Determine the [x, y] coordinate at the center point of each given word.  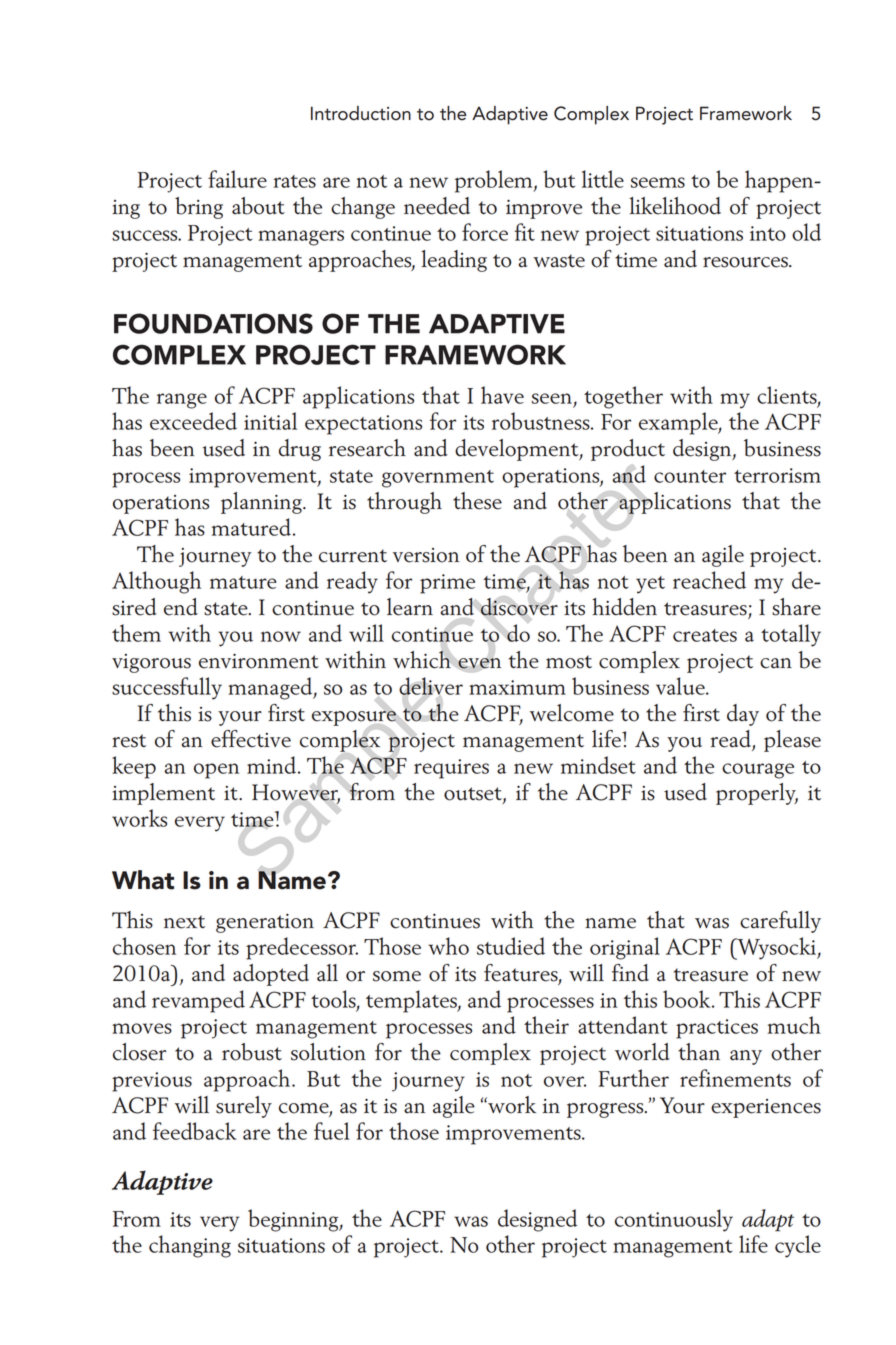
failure [237, 179]
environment [259, 661]
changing [190, 1246]
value [681, 686]
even [479, 664]
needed [437, 206]
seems [658, 182]
